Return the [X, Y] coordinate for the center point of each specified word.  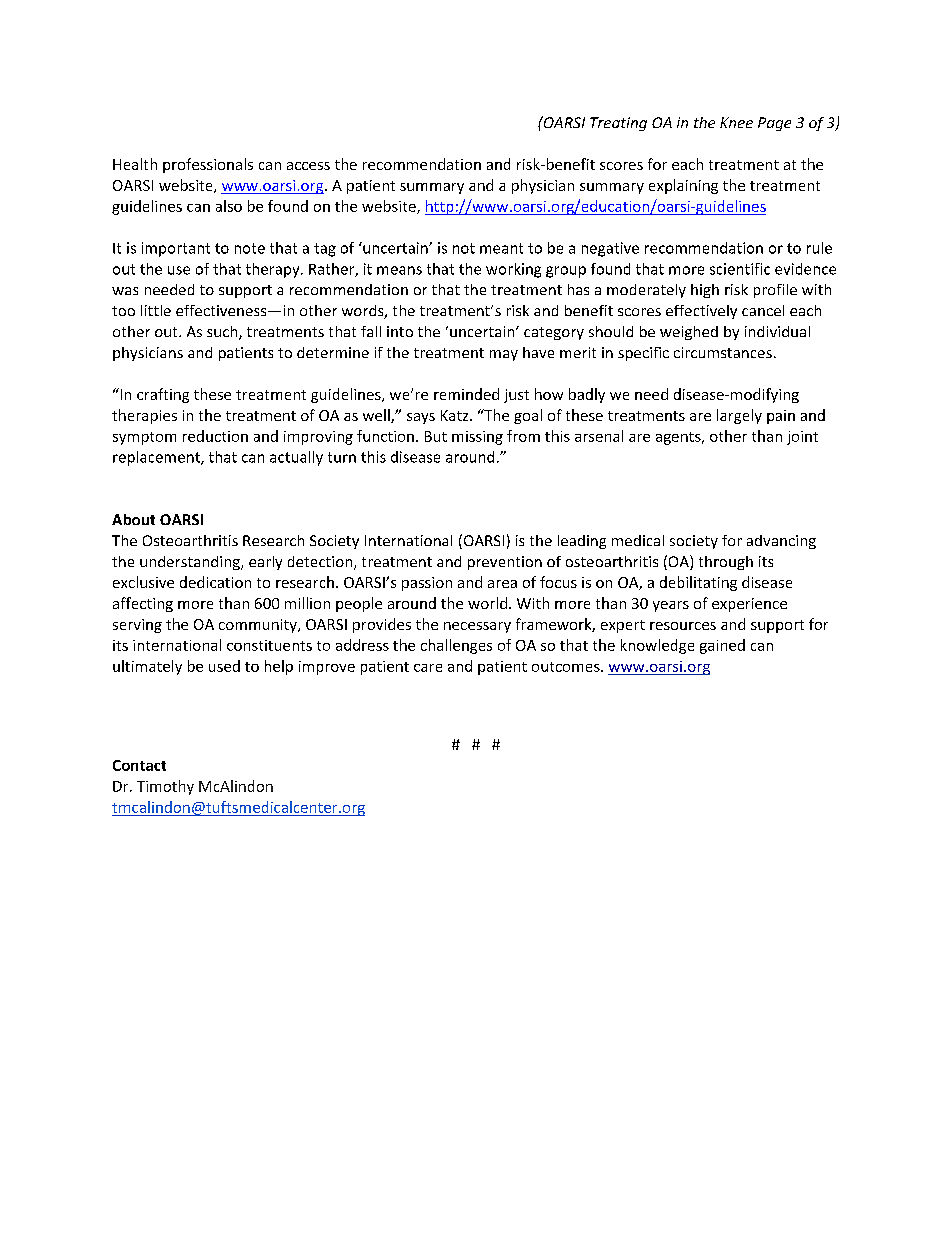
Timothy [165, 787]
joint [802, 438]
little [156, 310]
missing [477, 438]
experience [749, 605]
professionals [208, 165]
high [705, 291]
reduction [215, 436]
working [513, 270]
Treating [618, 124]
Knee [736, 122]
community [259, 626]
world [487, 603]
